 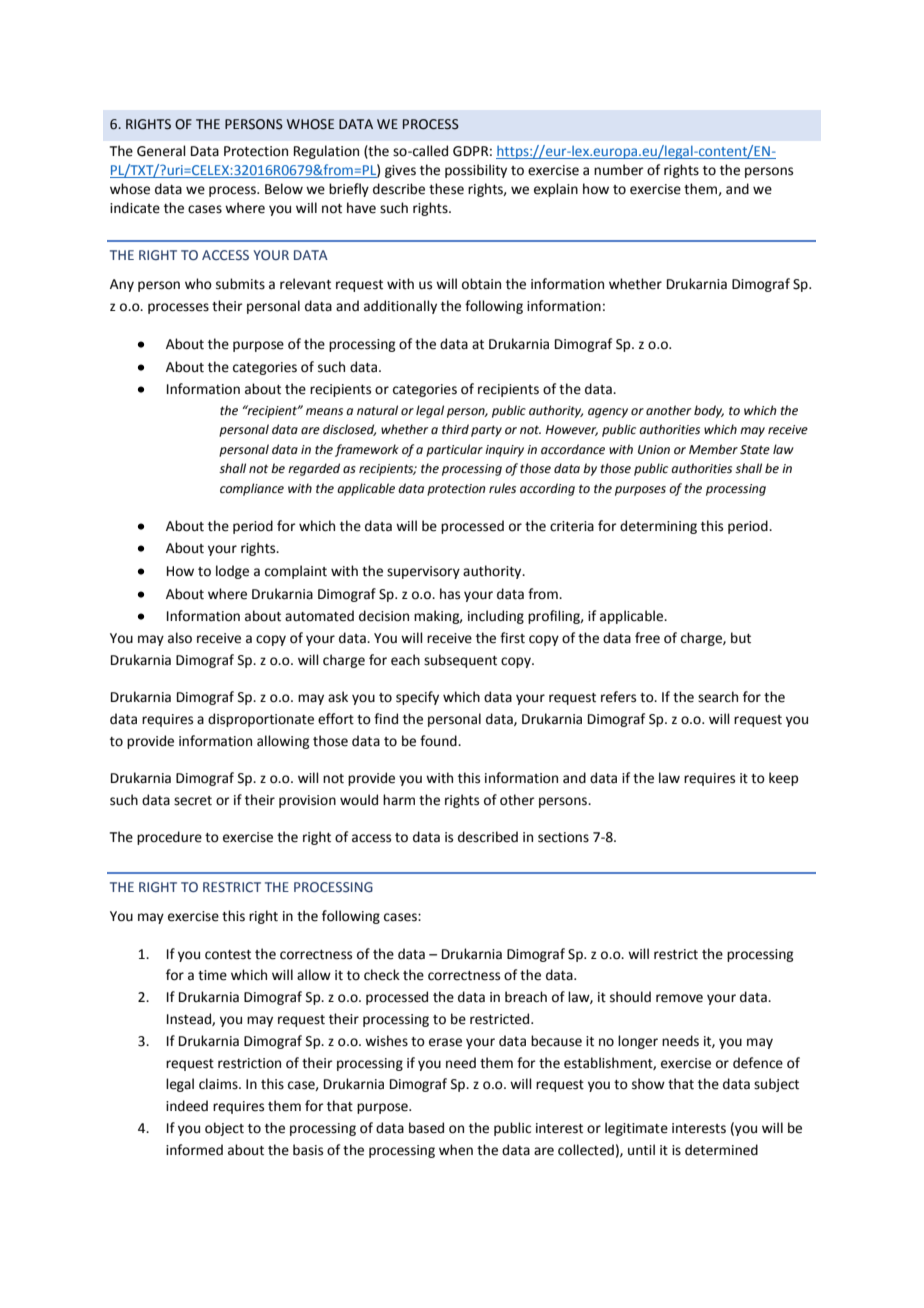 I want to click on number, so click(x=619, y=170).
